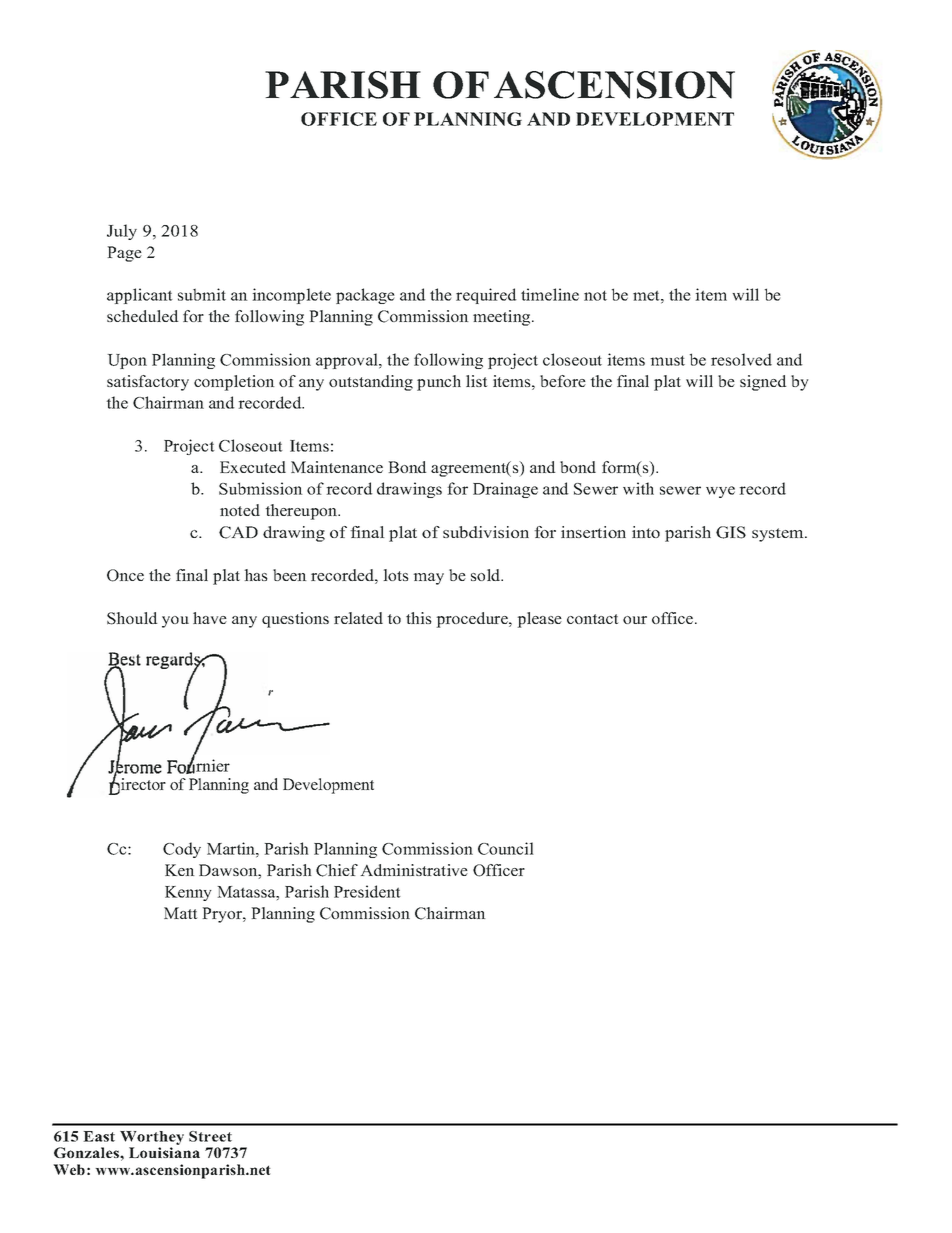 The width and height of the screenshot is (952, 1233). Describe the element at coordinates (210, 1136) in the screenshot. I see `Street` at that location.
